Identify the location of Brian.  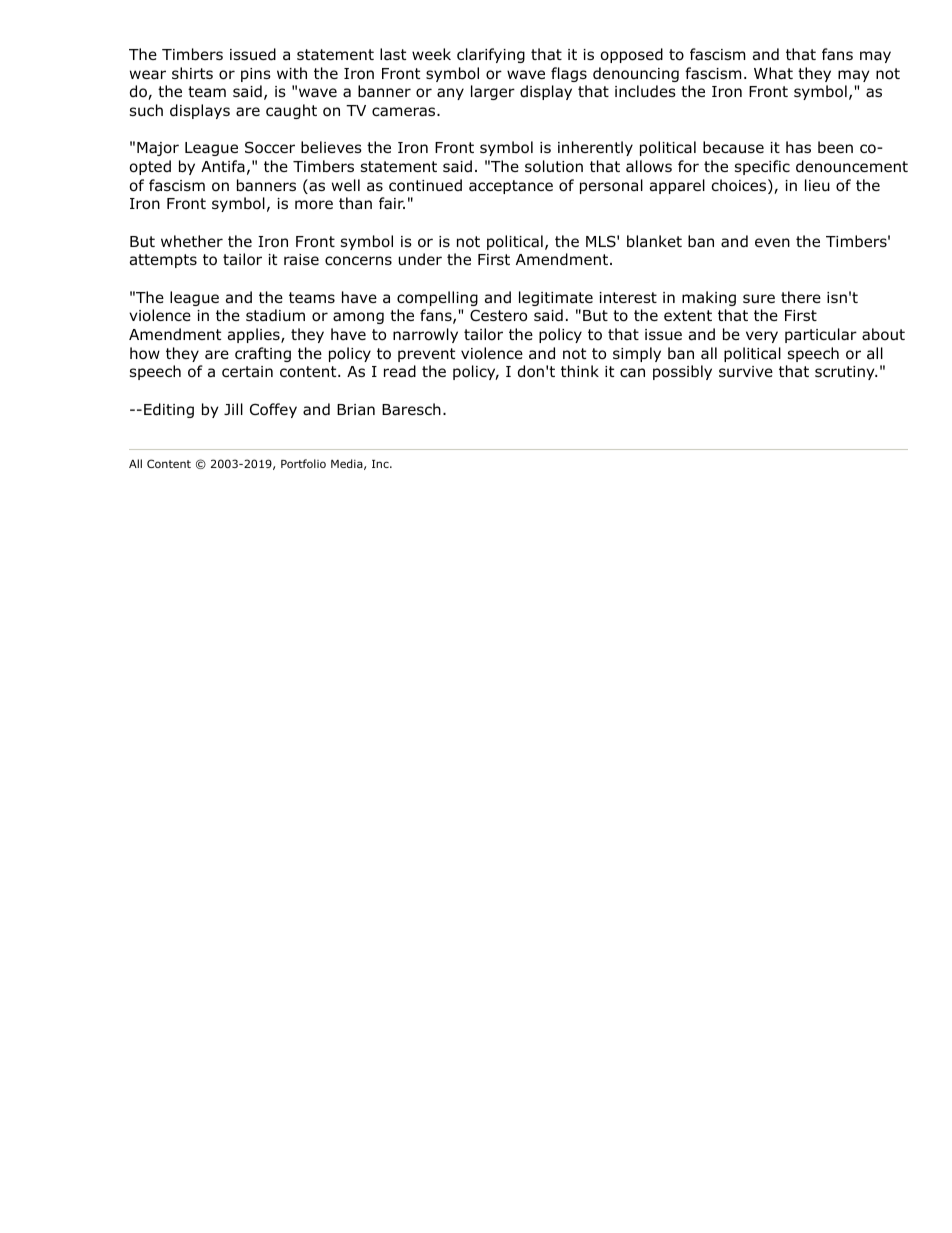
(356, 409).
